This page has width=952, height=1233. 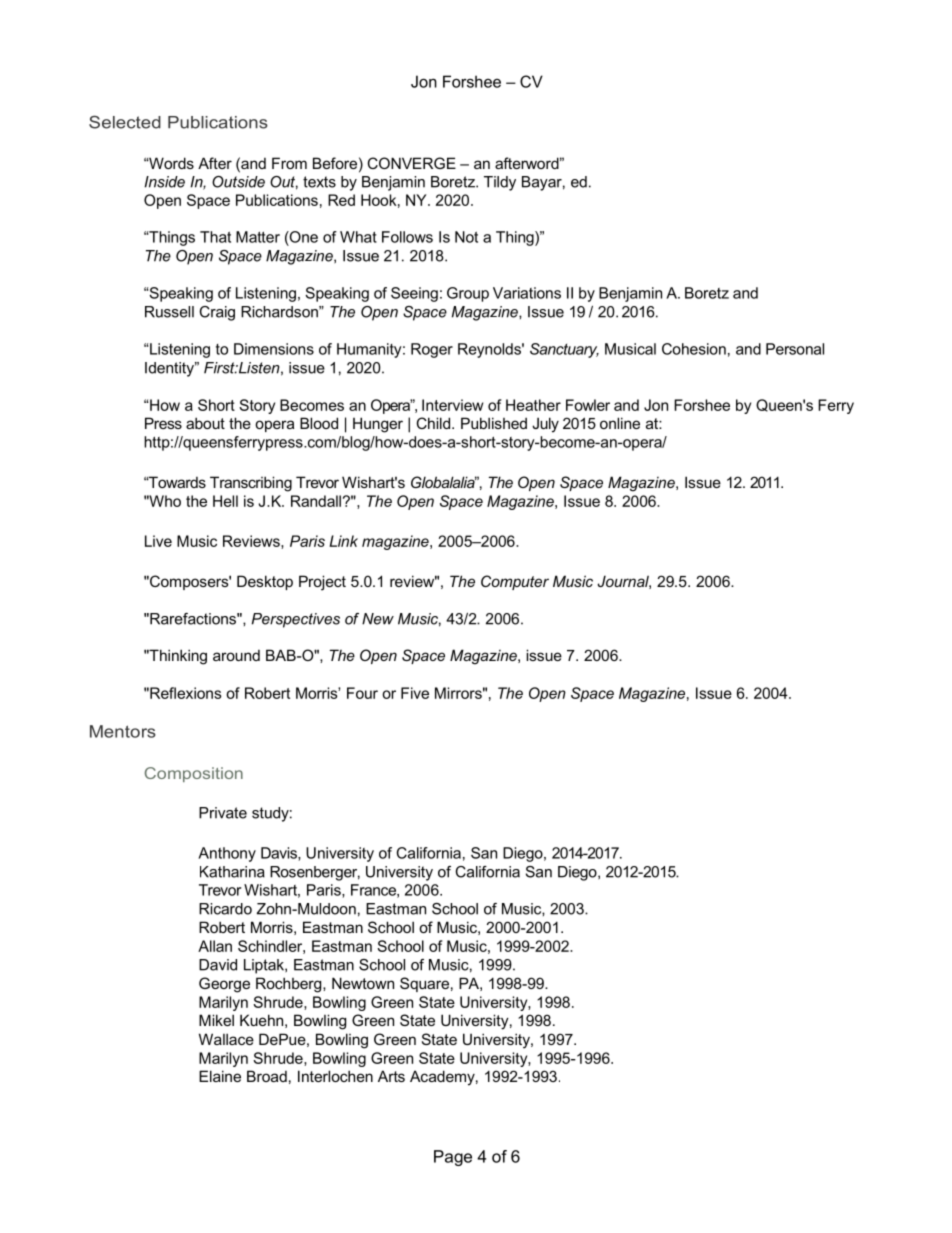 What do you see at coordinates (694, 349) in the page?
I see `Cohesion` at bounding box center [694, 349].
